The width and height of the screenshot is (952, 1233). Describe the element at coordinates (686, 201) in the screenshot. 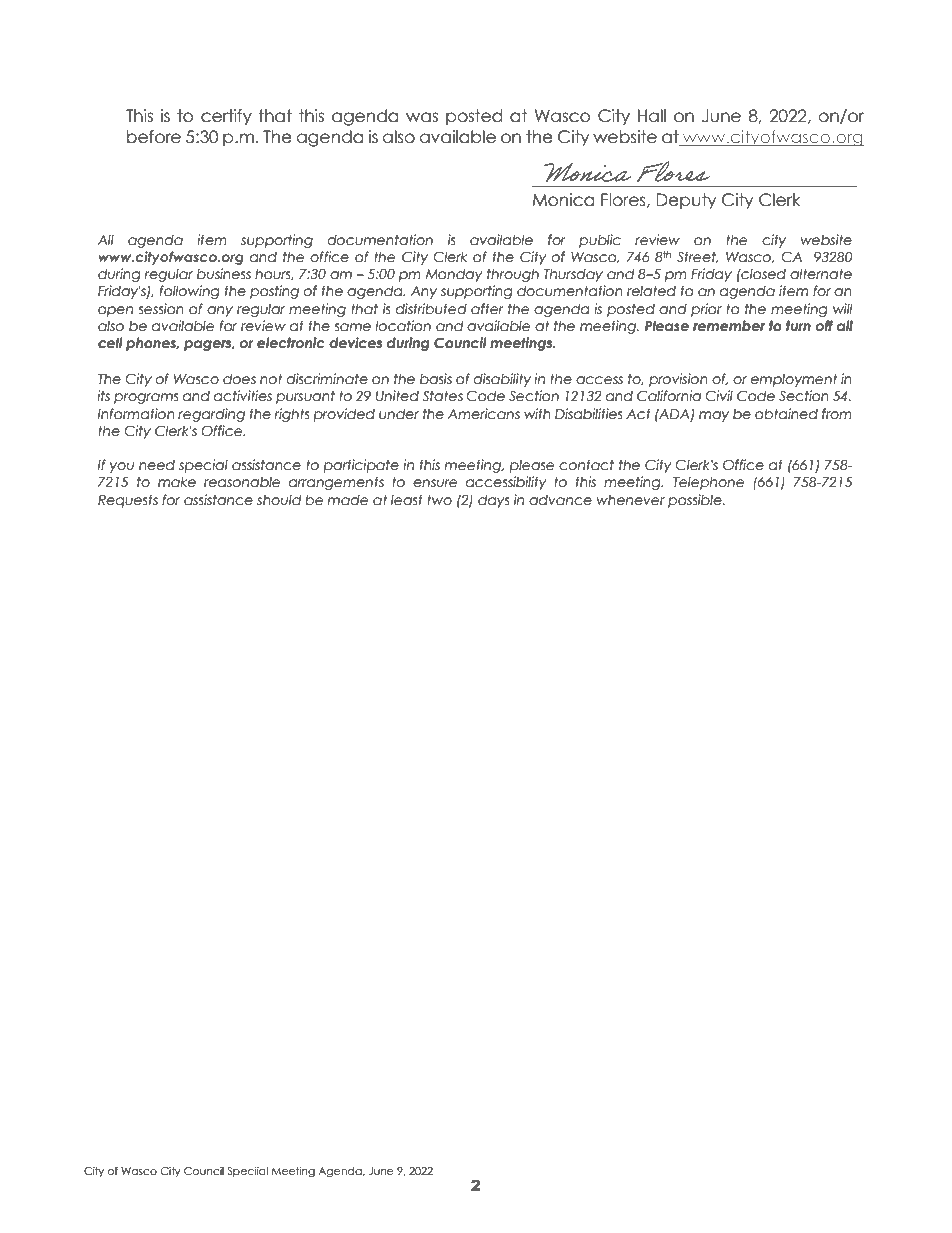

I see `Deputy` at that location.
